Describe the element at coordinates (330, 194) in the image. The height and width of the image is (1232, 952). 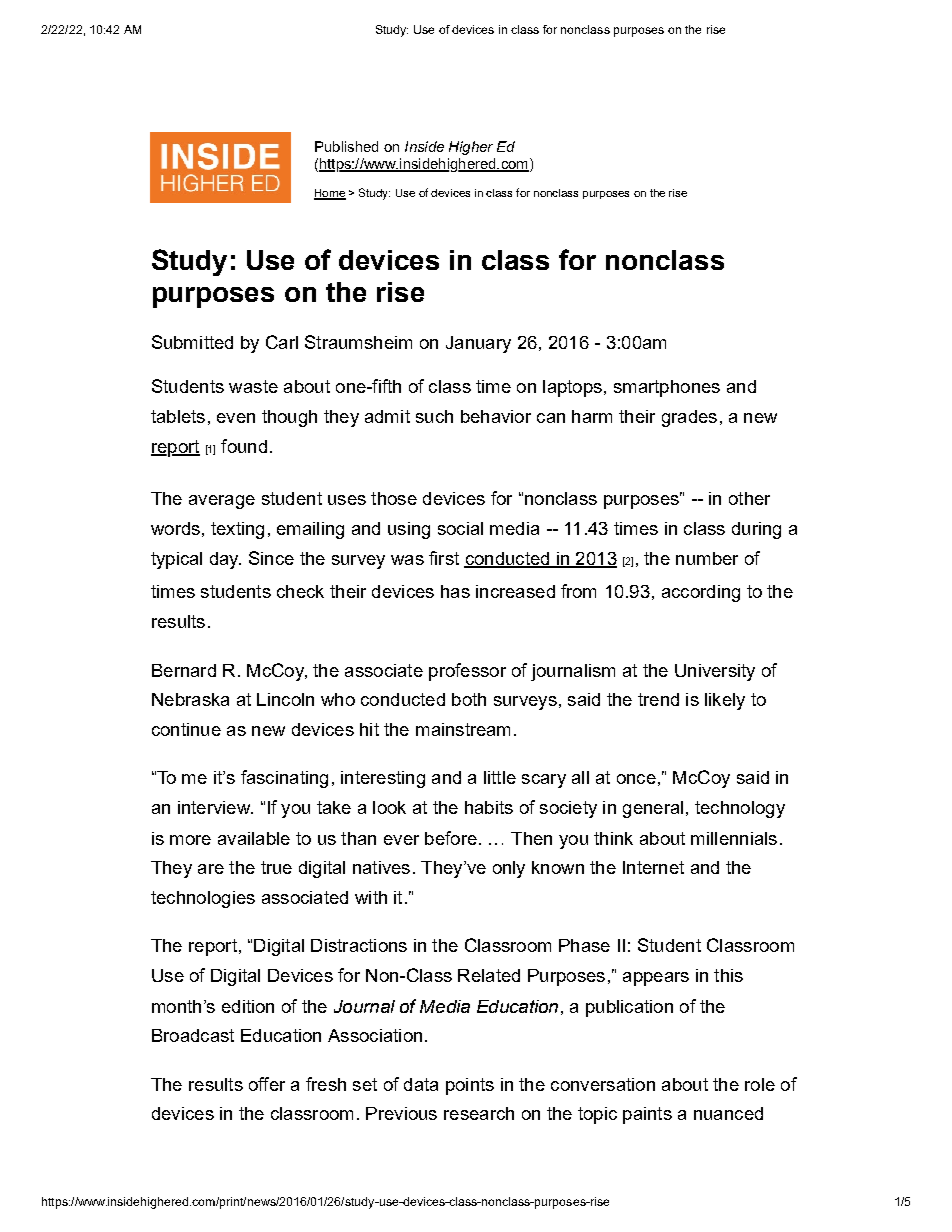
I see `Home` at that location.
